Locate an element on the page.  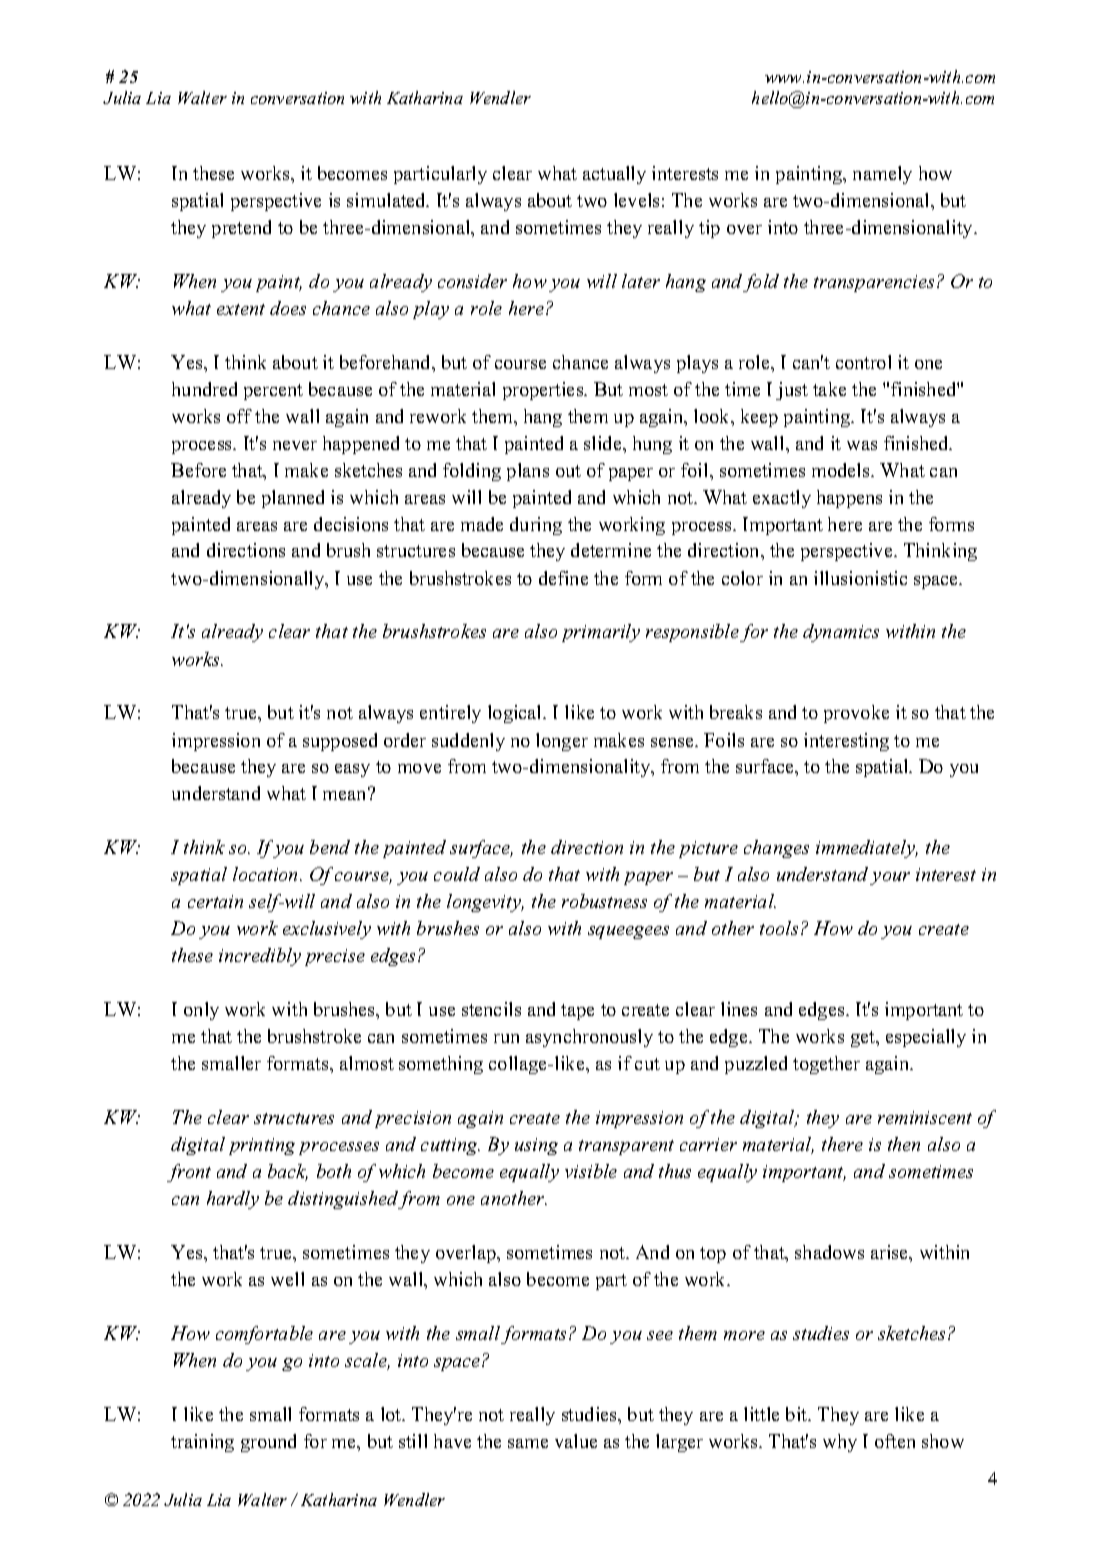
longer is located at coordinates (562, 742).
